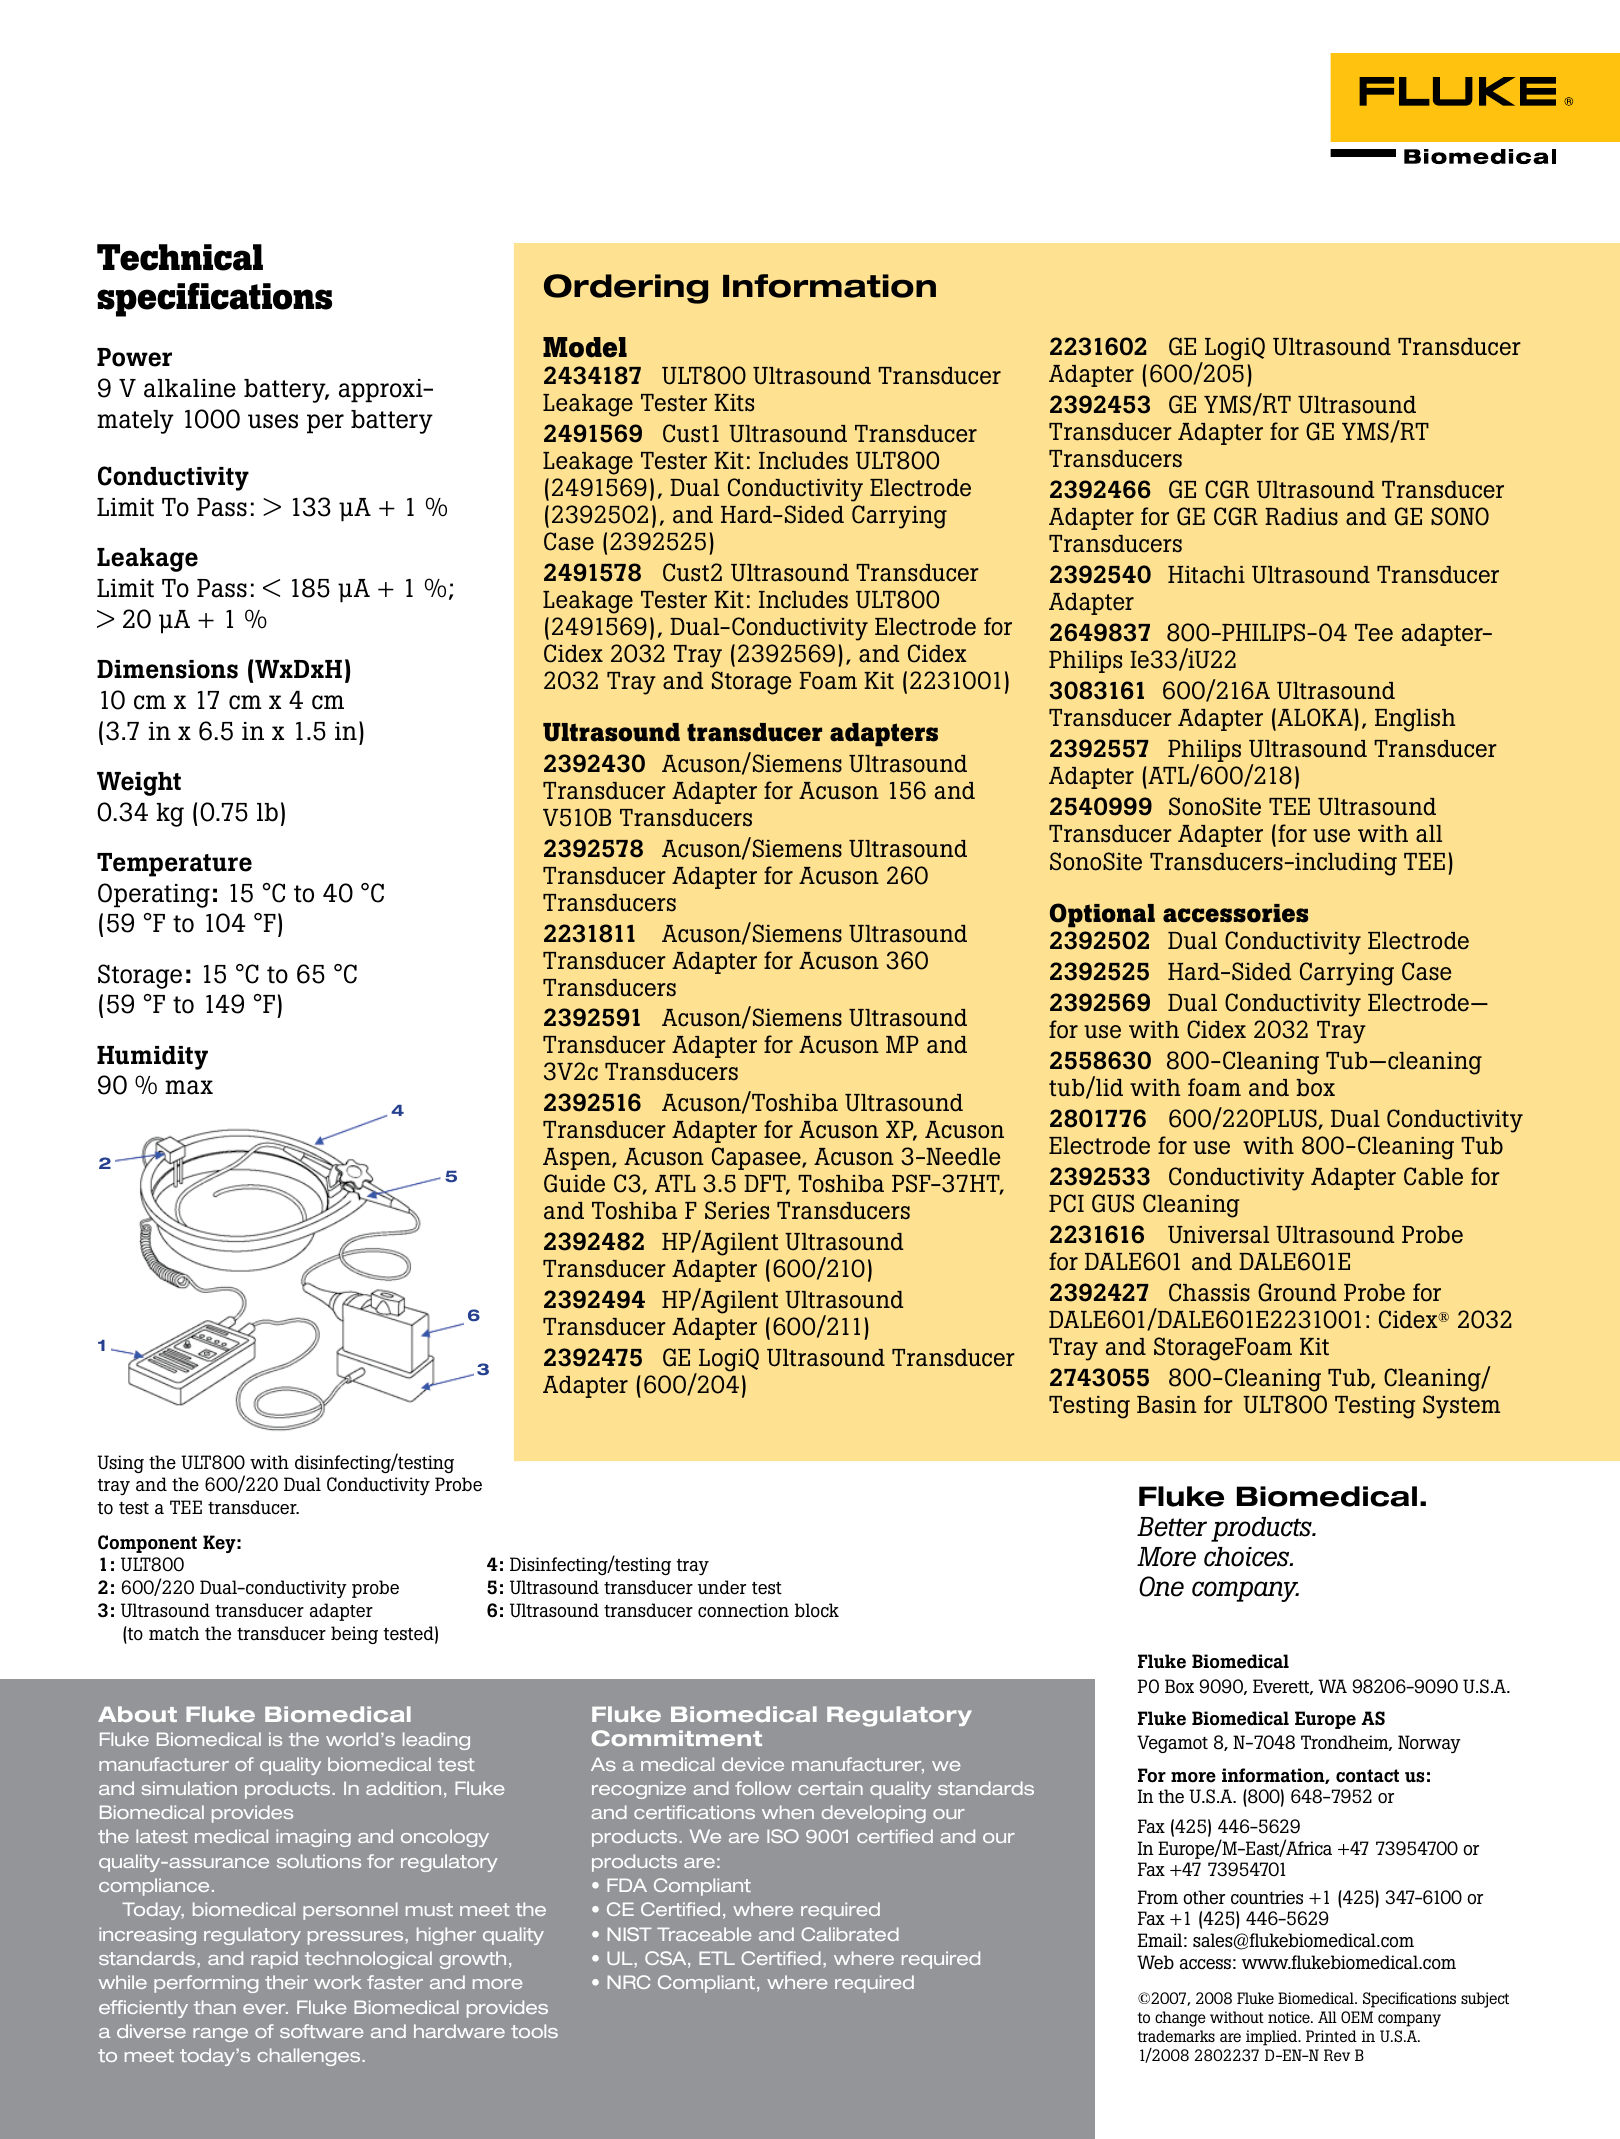  I want to click on max, so click(189, 1087).
